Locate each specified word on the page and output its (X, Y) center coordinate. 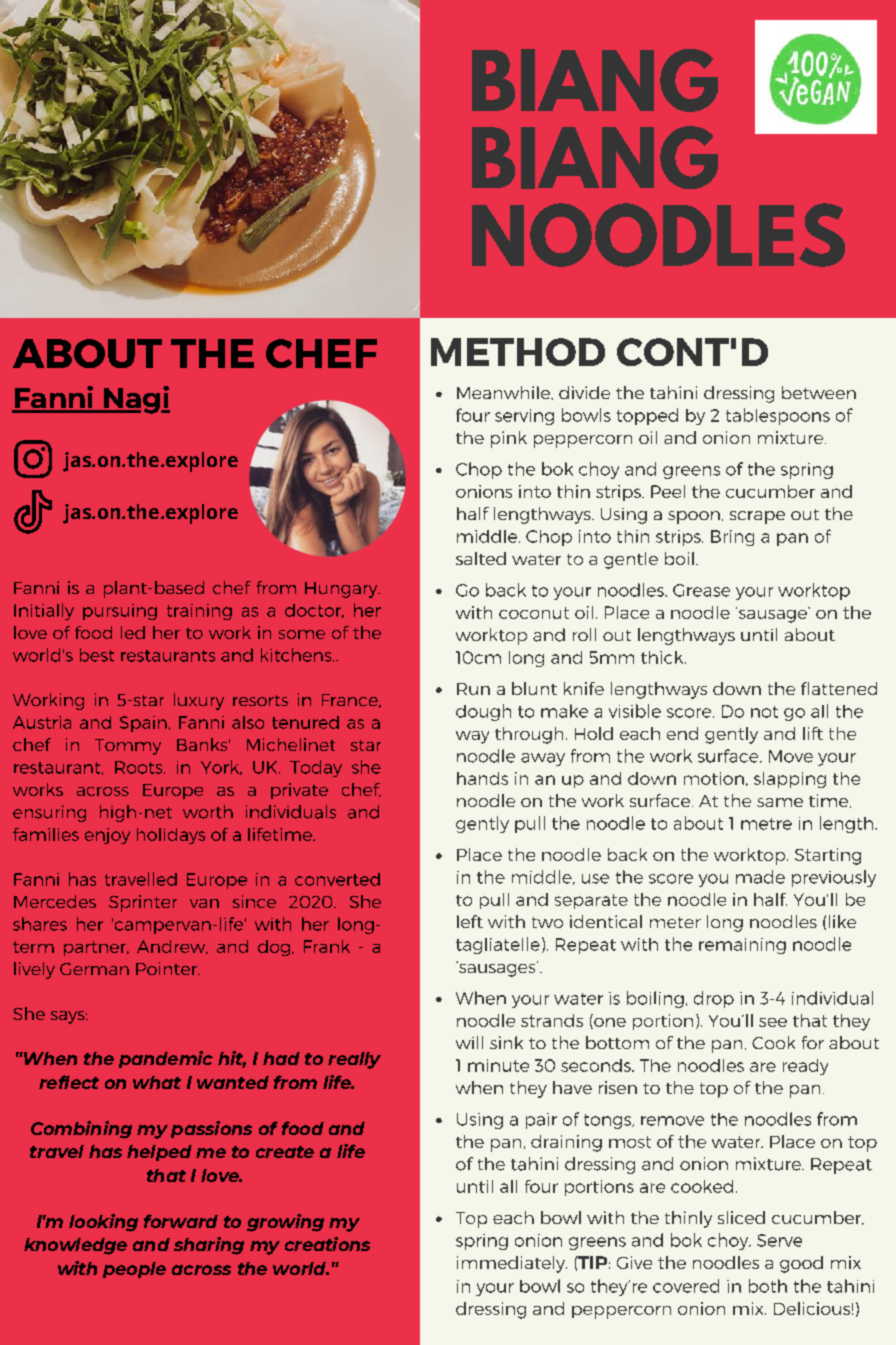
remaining (742, 946)
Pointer (168, 968)
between (819, 392)
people (134, 1270)
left (470, 921)
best (97, 655)
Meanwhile (505, 393)
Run (473, 689)
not (764, 712)
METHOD (518, 352)
